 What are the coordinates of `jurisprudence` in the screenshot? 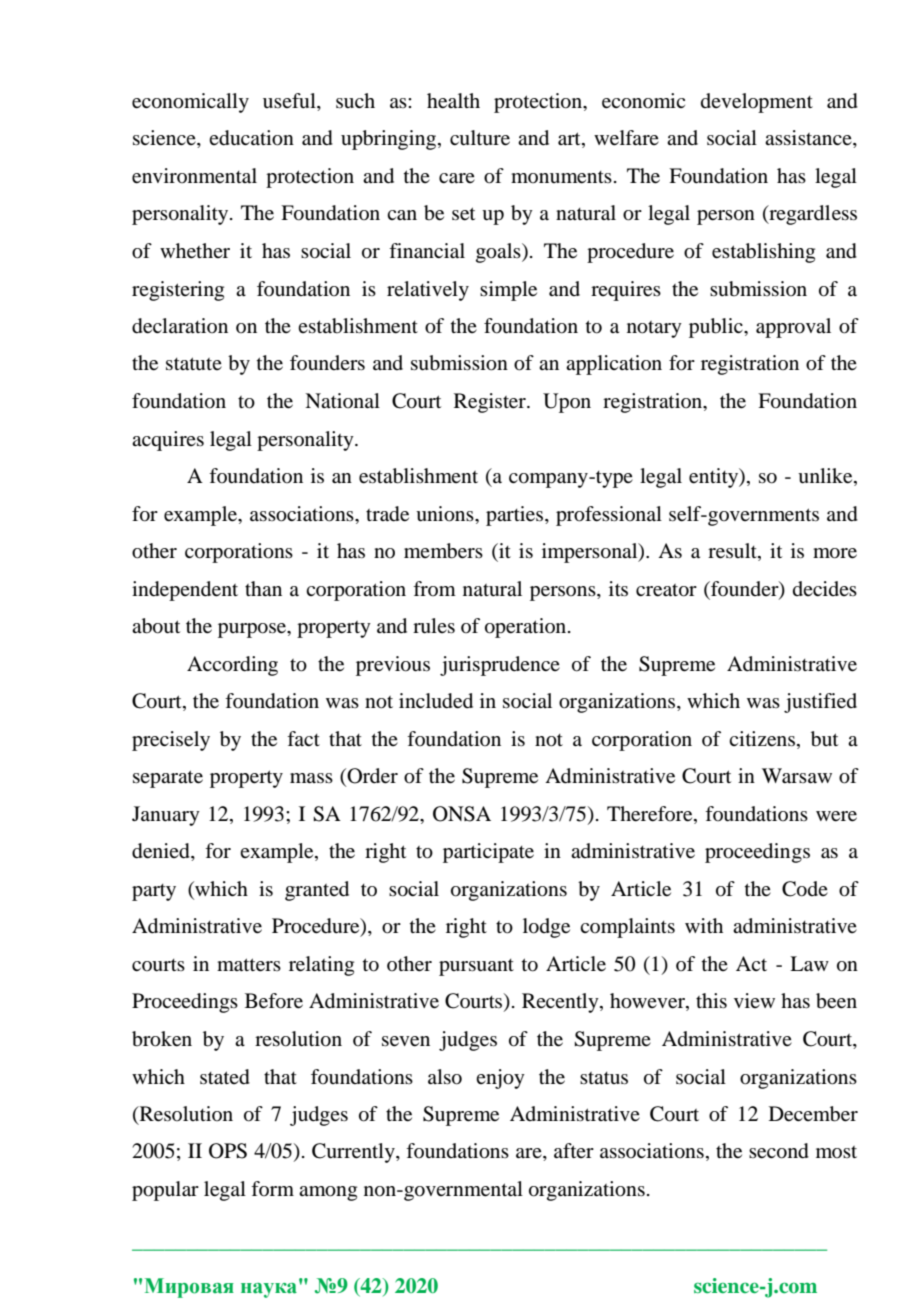 It's located at (500, 666).
